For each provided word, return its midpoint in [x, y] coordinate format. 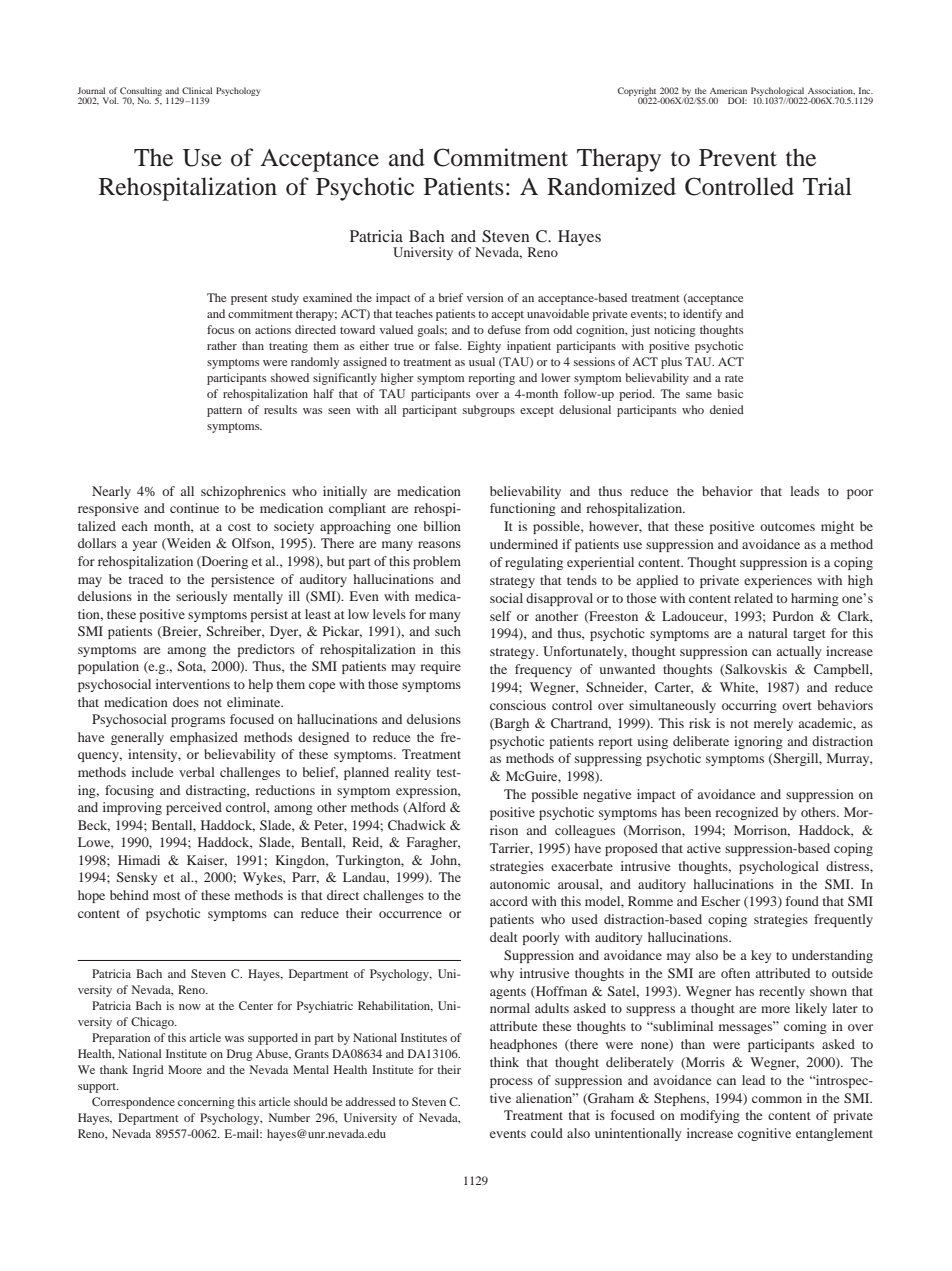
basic [730, 393]
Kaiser [207, 861]
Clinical [197, 90]
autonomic [520, 884]
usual [482, 361]
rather [222, 345]
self [500, 616]
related [753, 598]
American [728, 90]
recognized [746, 813]
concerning [206, 1103]
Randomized [611, 186]
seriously [201, 597]
